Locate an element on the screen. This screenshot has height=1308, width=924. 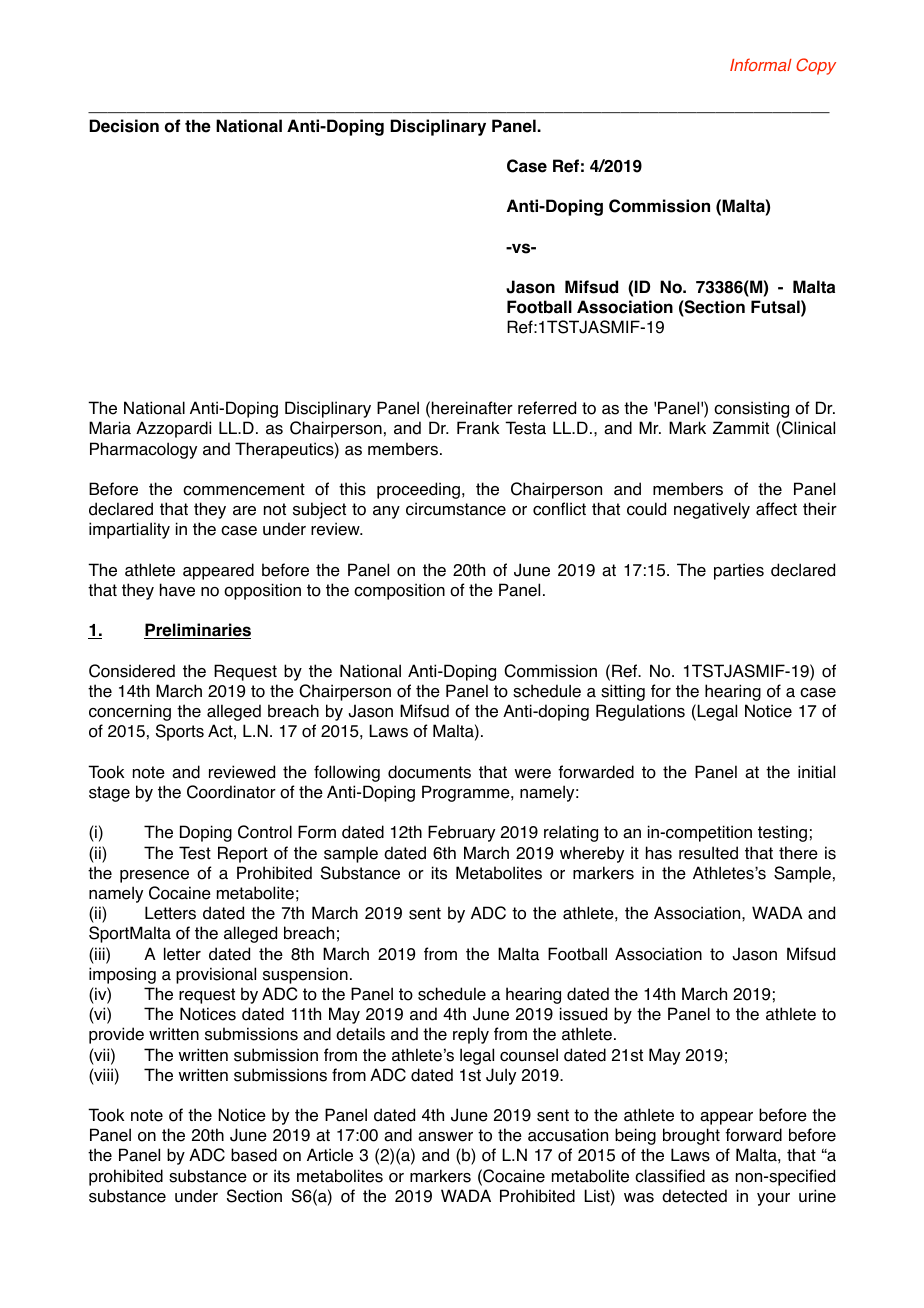
Coordinator is located at coordinates (231, 792).
